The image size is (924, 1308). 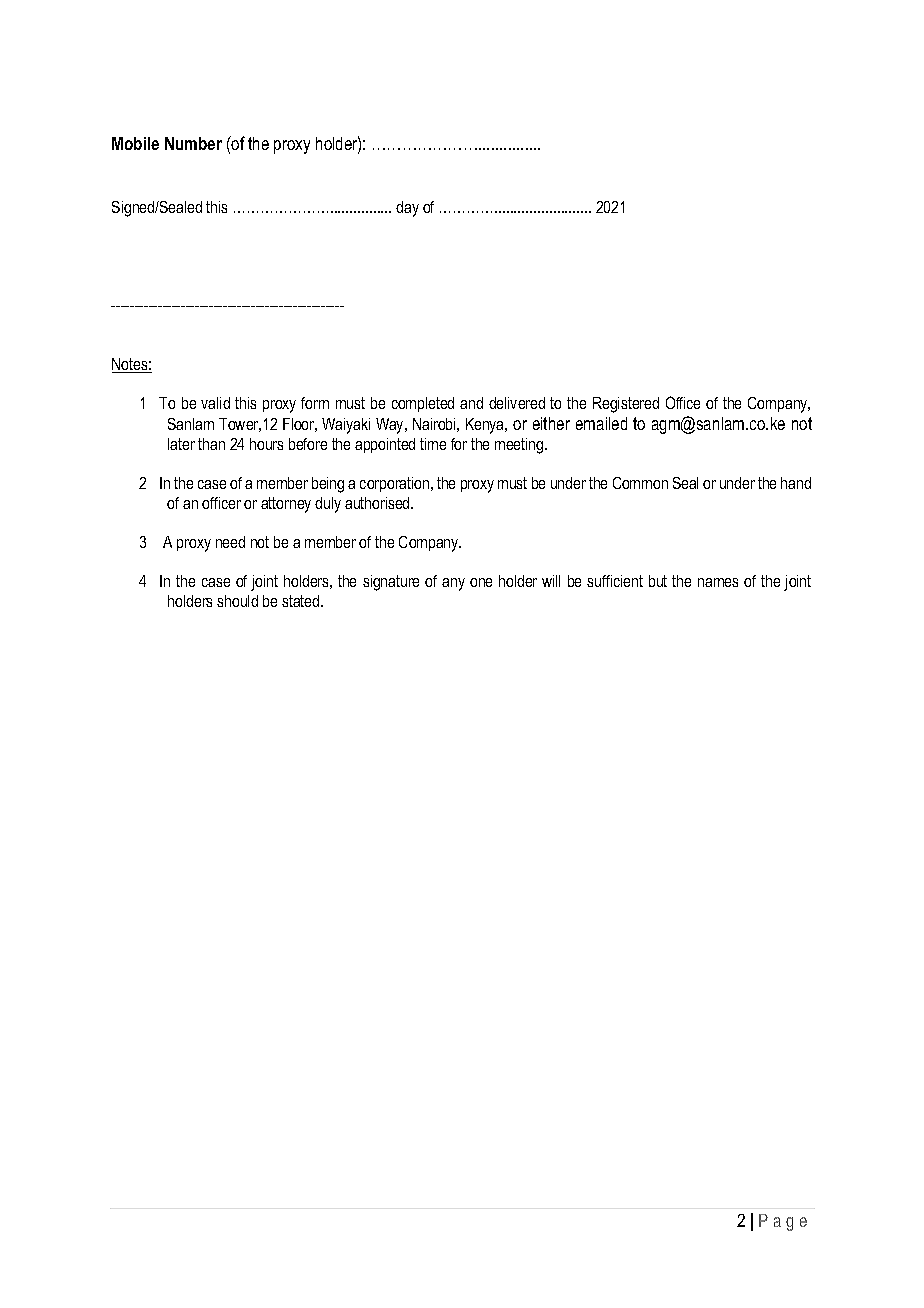 What do you see at coordinates (215, 403) in the image?
I see `valid` at bounding box center [215, 403].
